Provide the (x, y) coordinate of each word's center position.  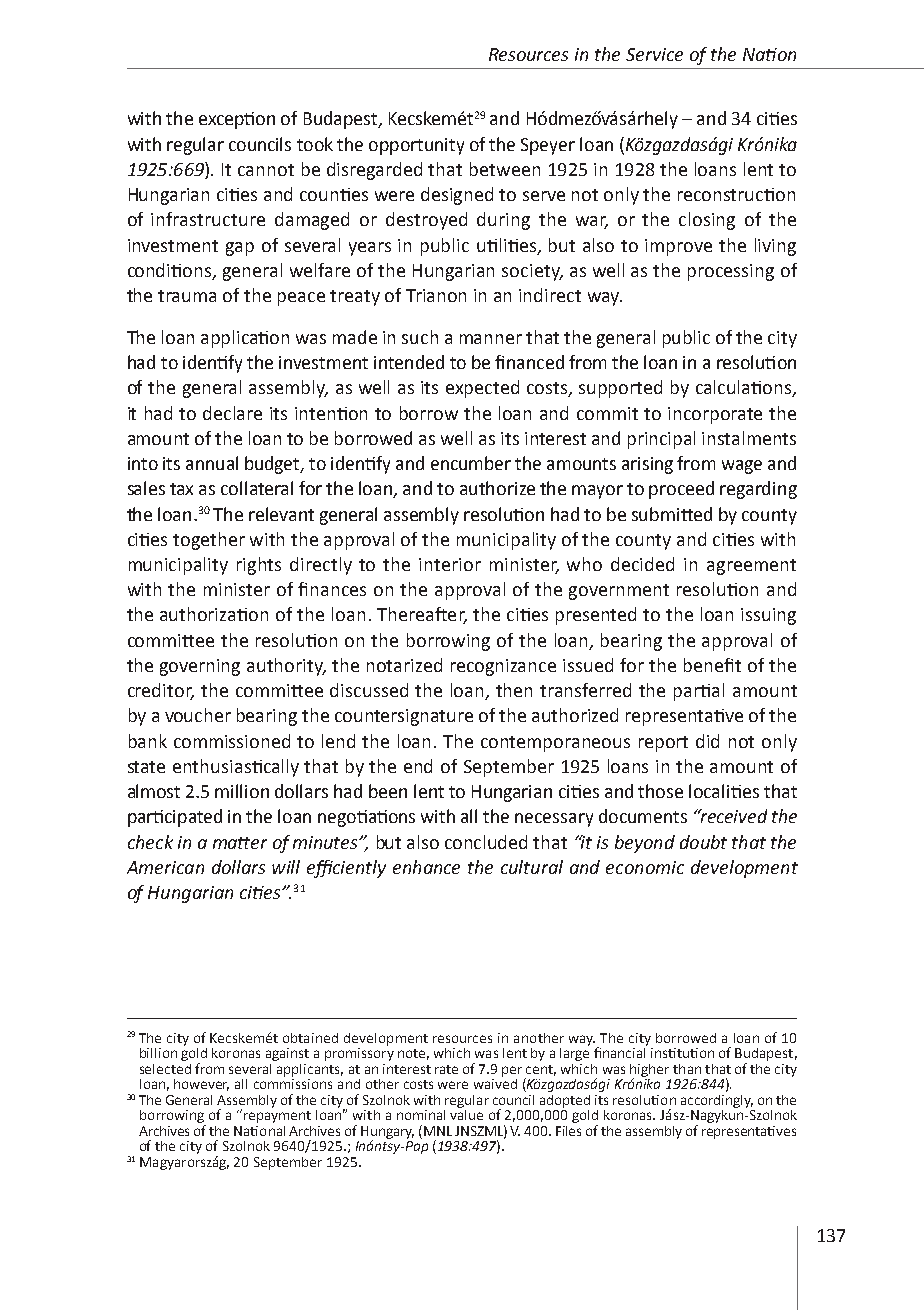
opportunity (416, 146)
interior (450, 564)
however (201, 1085)
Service (654, 54)
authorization (214, 614)
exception (237, 120)
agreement (751, 567)
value (466, 1113)
